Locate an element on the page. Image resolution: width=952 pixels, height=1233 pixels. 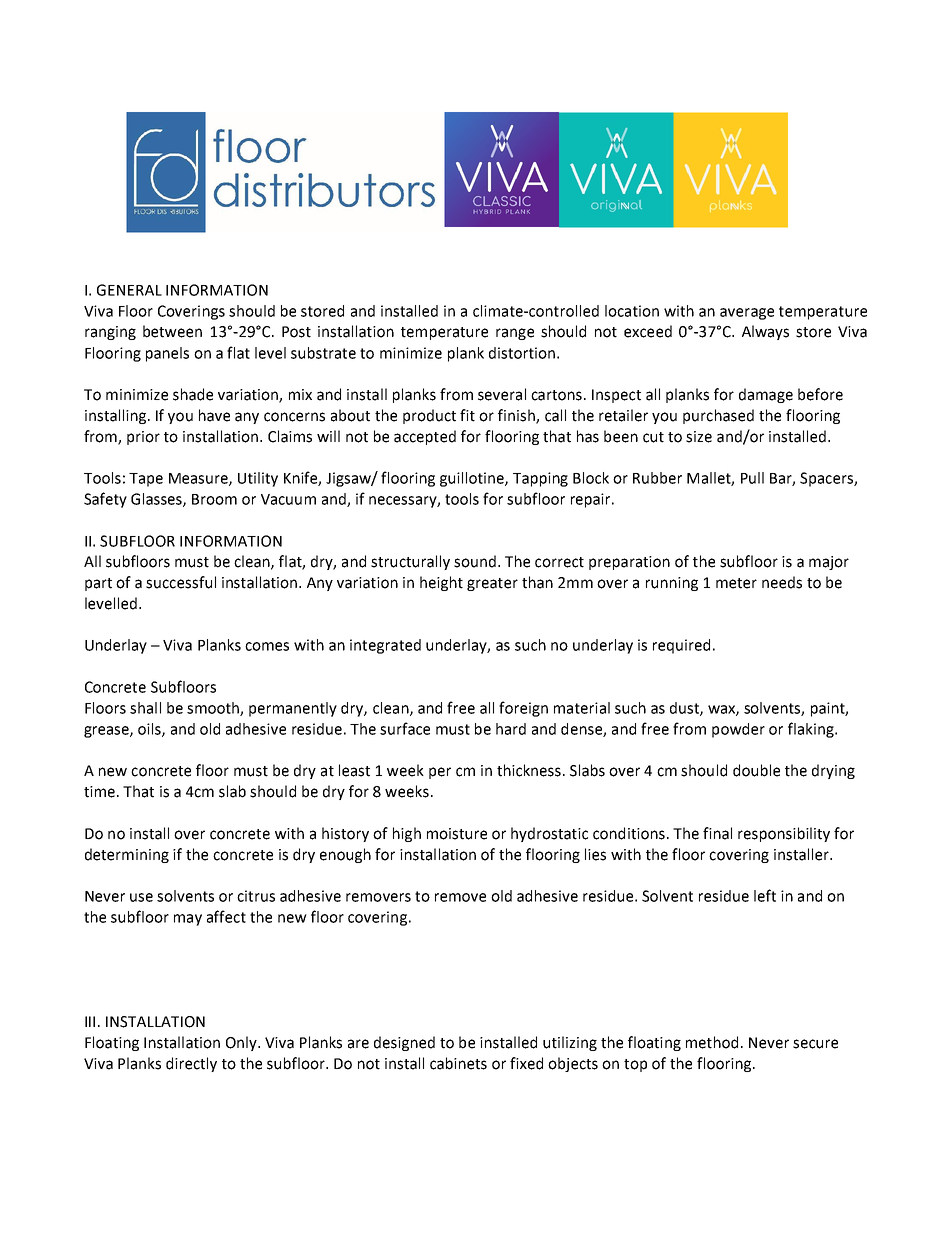
oils is located at coordinates (150, 730).
